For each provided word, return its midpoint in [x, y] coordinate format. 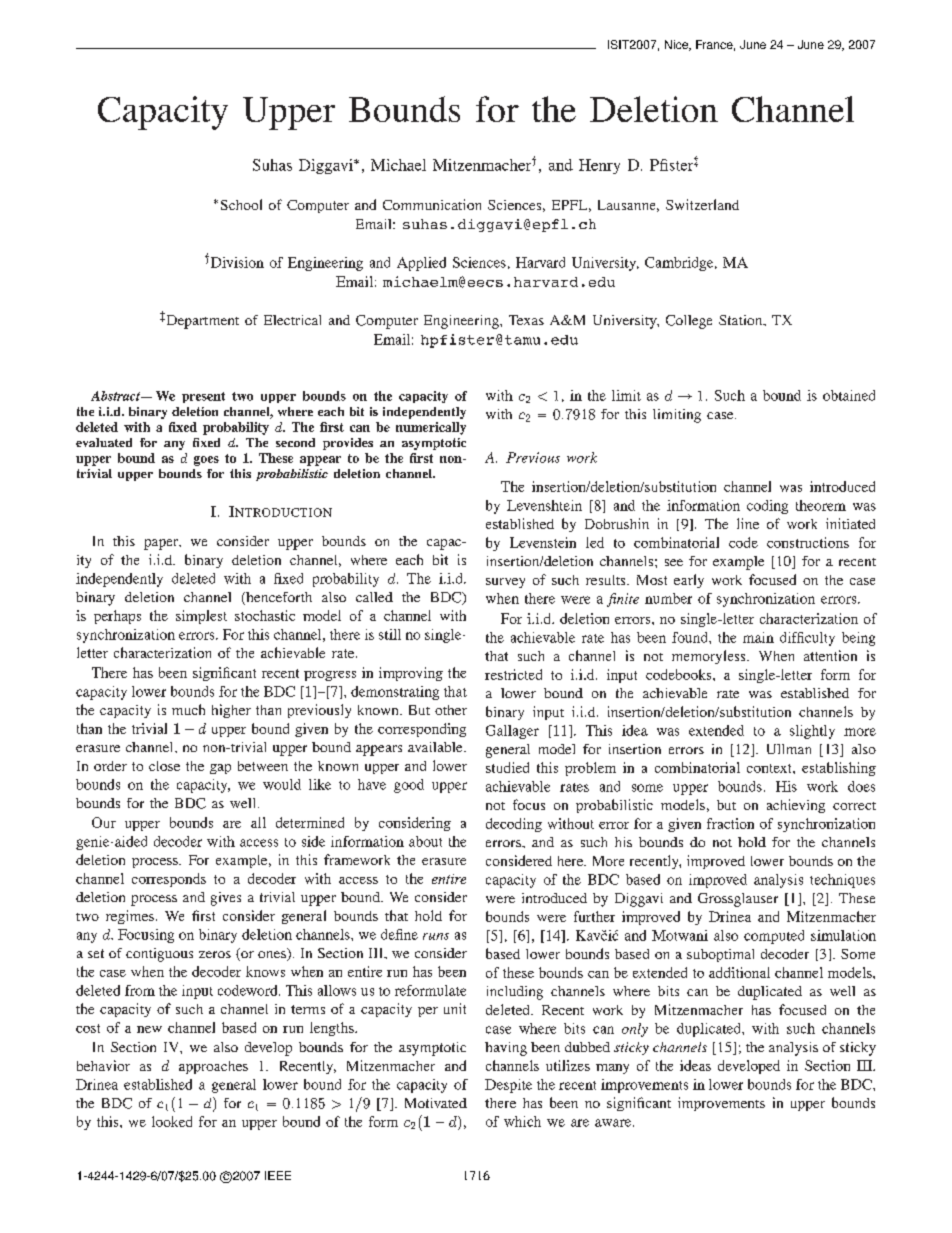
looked [172, 1121]
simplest [201, 617]
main [758, 637]
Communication [432, 204]
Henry [599, 166]
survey [505, 583]
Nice [677, 45]
